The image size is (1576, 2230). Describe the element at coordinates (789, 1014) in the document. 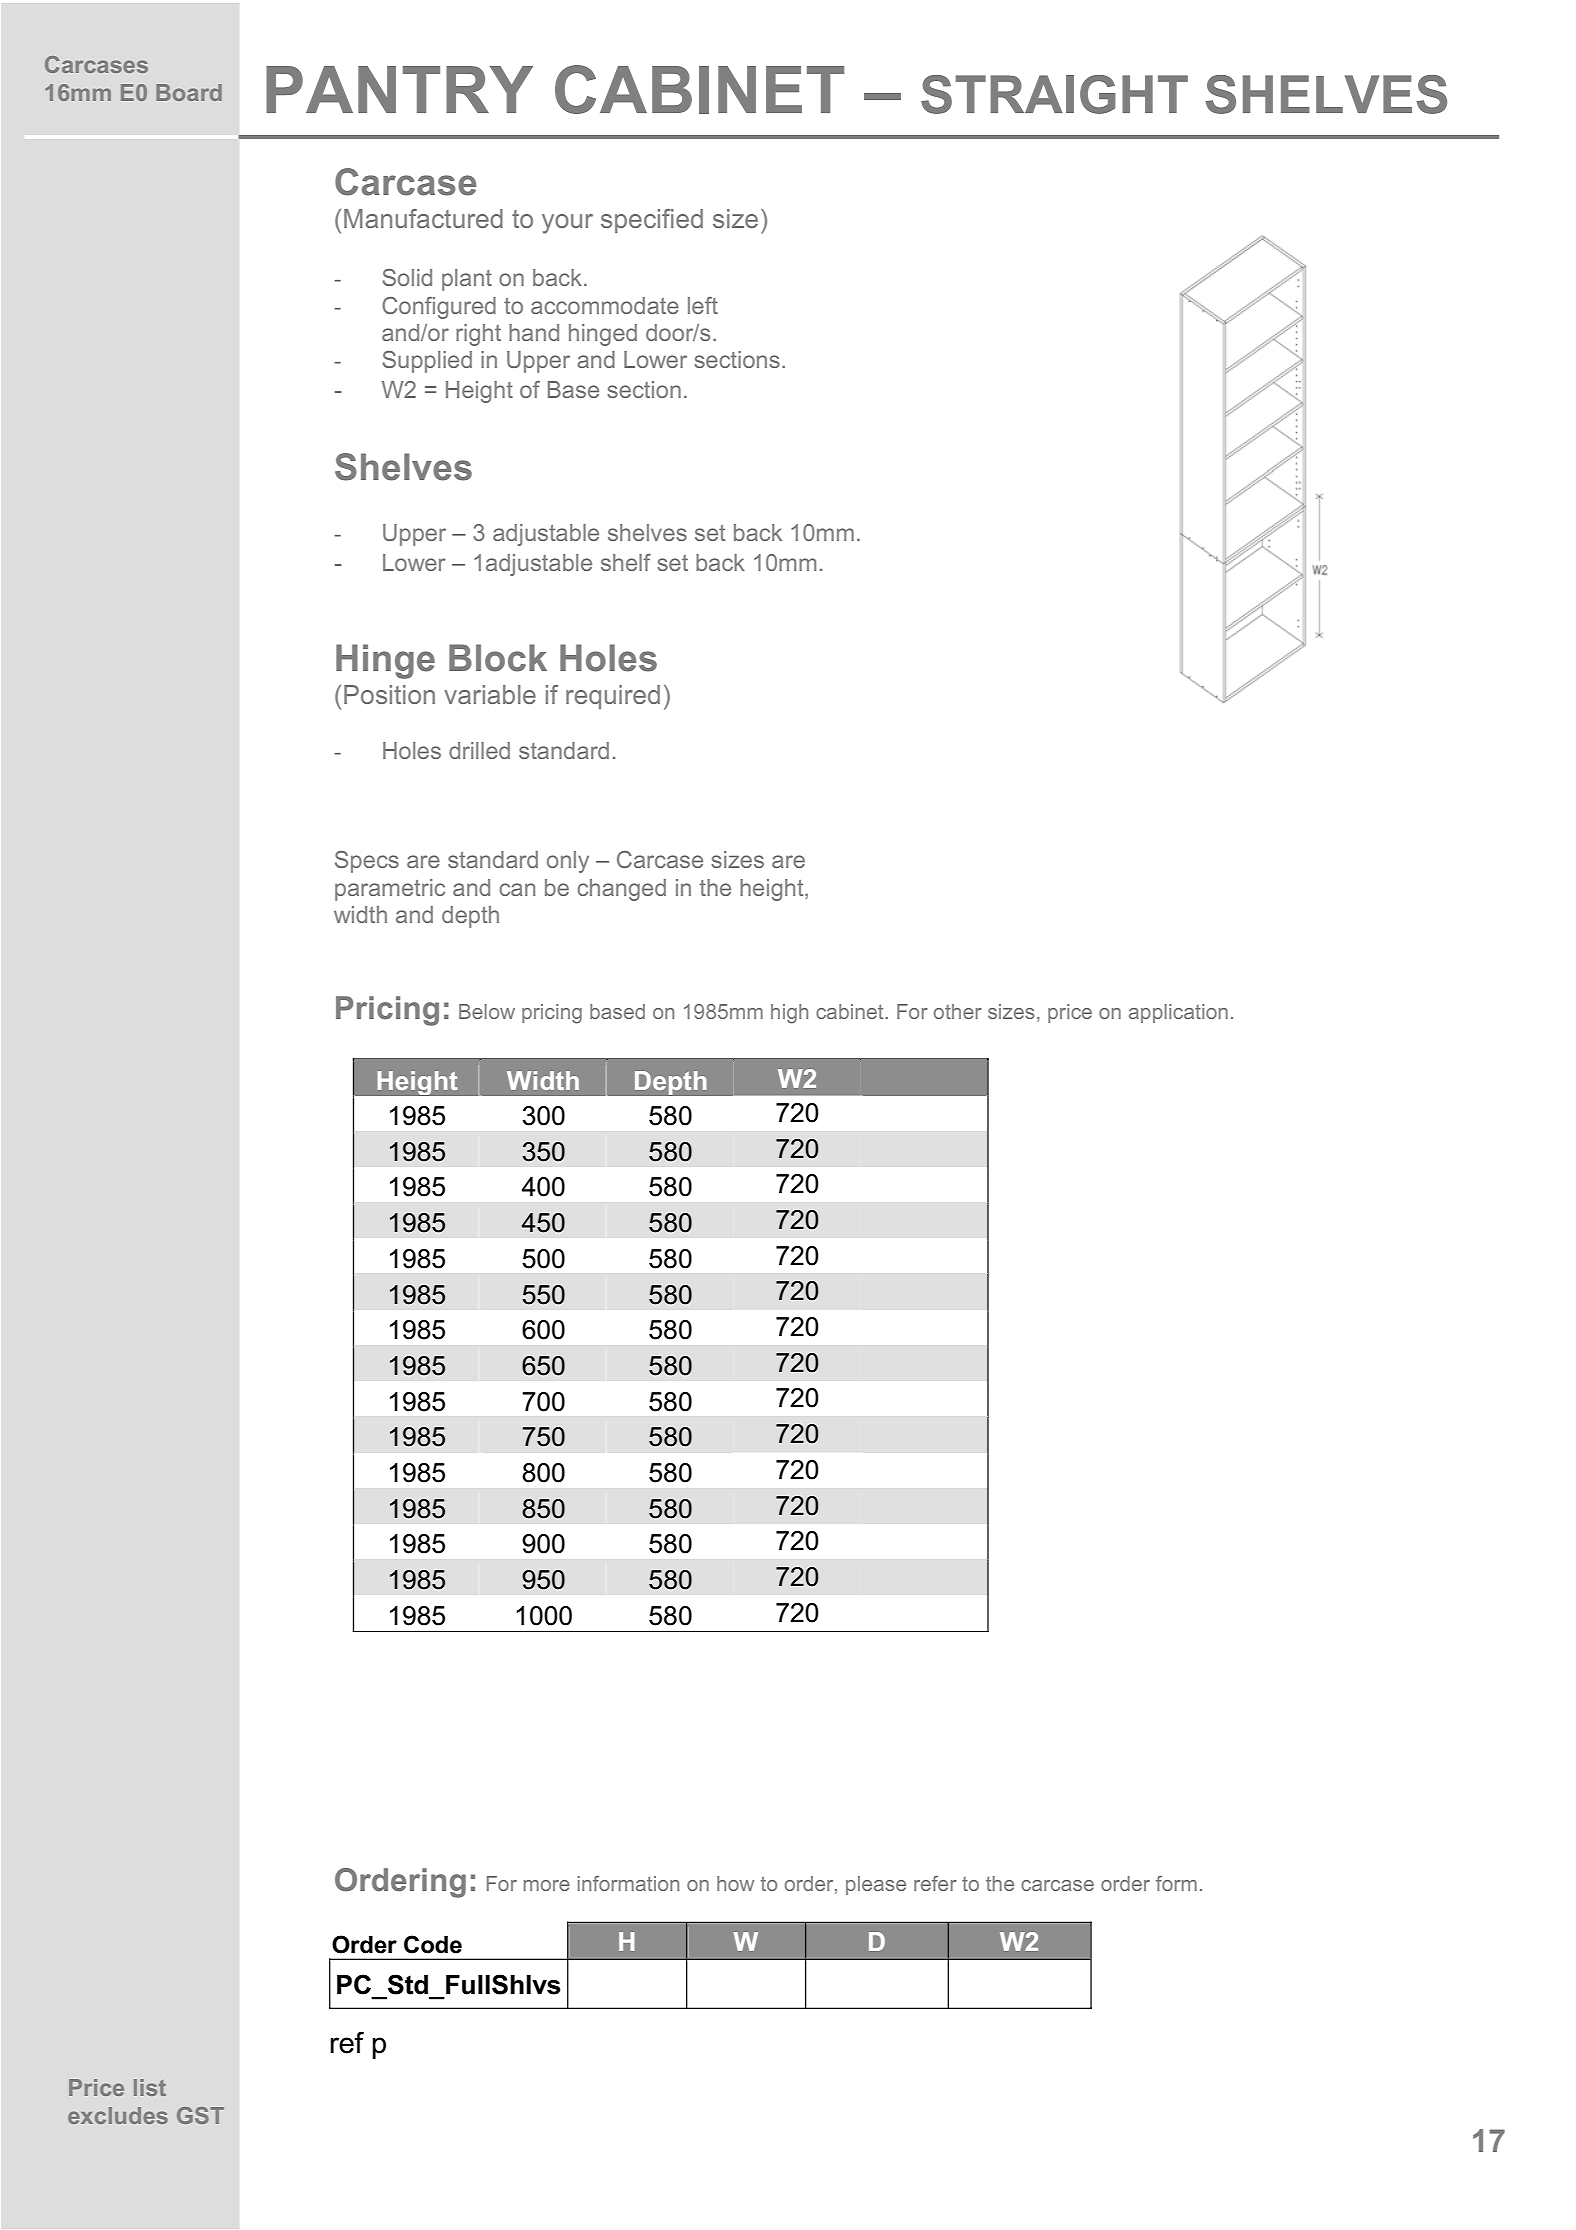

I see `high` at that location.
